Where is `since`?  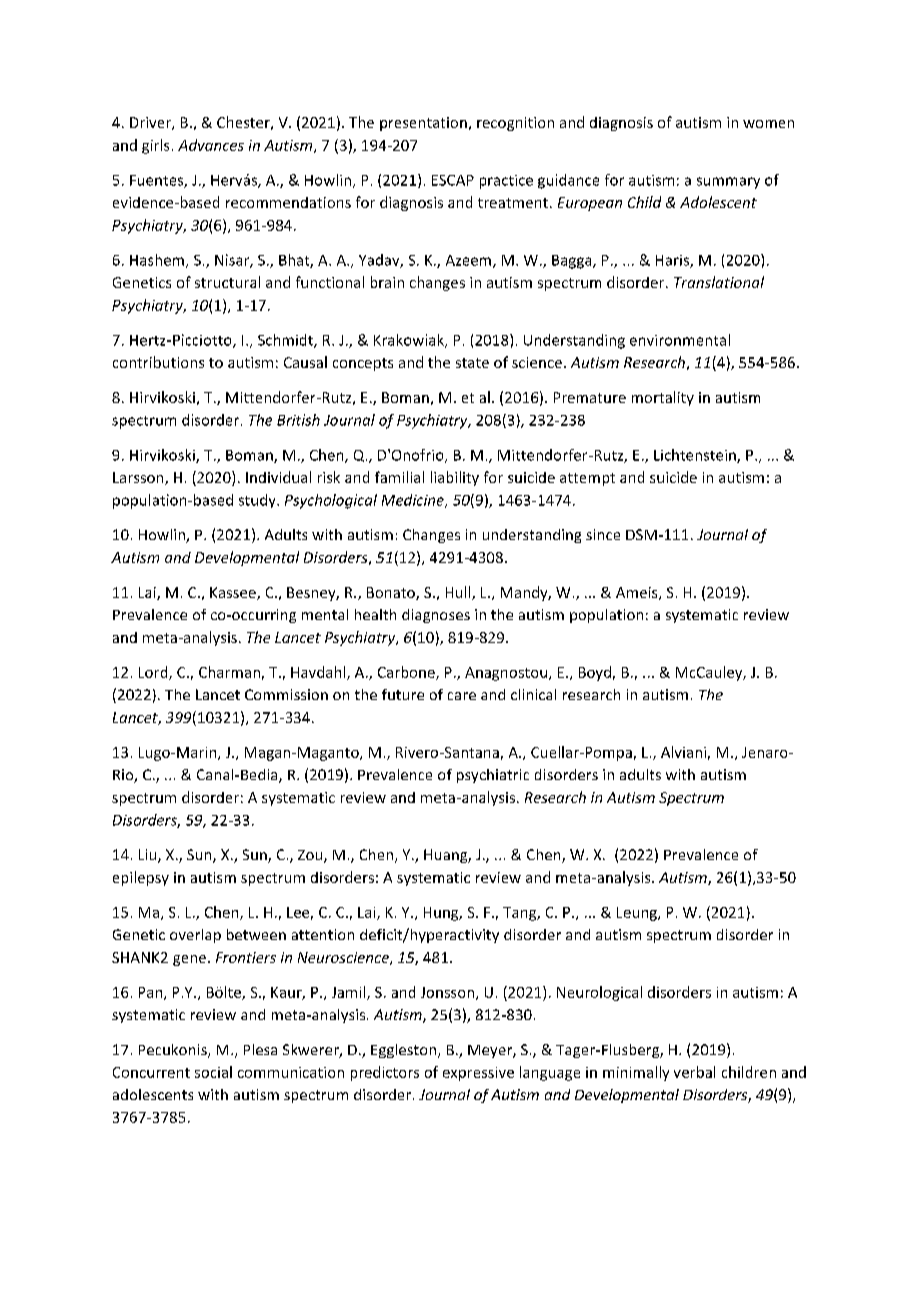 since is located at coordinates (603, 534).
